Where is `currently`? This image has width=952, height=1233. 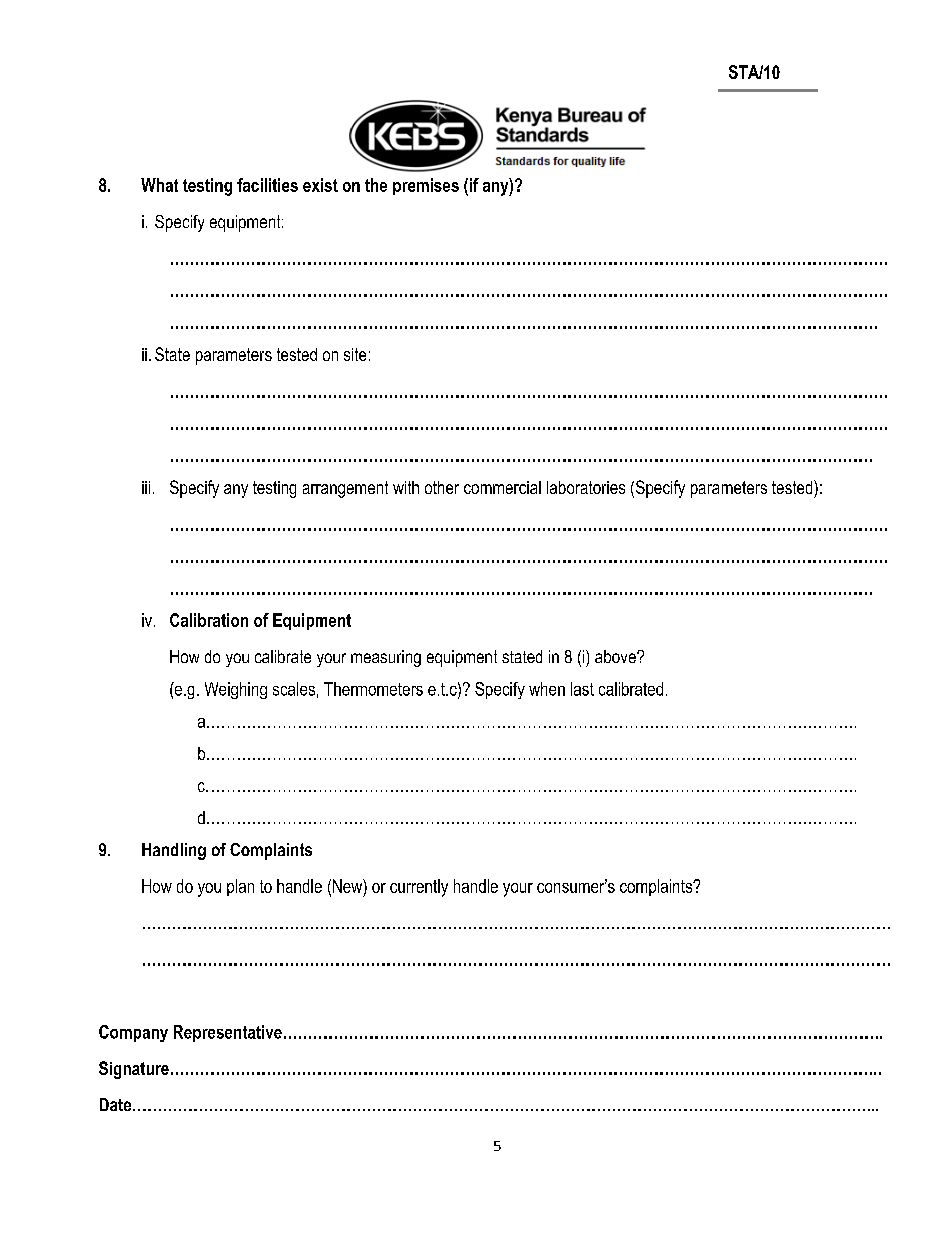 currently is located at coordinates (419, 888).
